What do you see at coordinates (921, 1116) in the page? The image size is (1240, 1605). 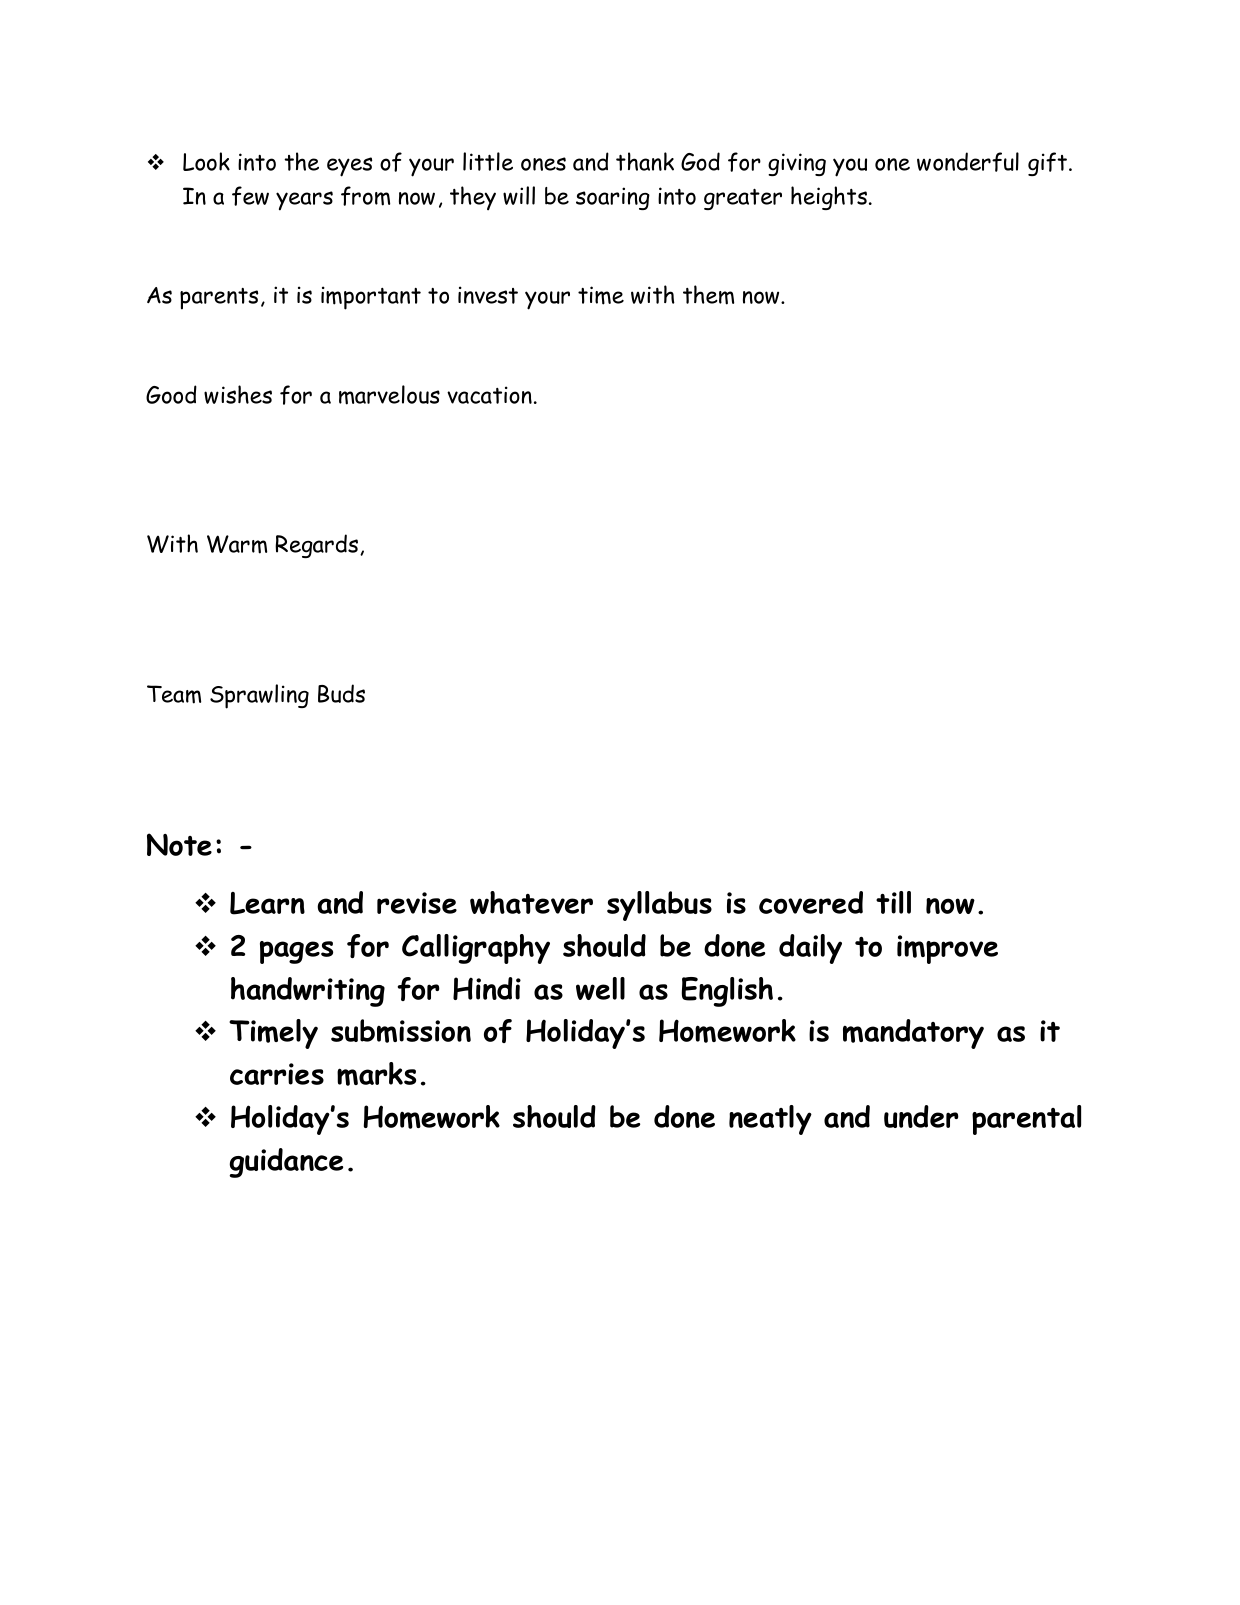 I see `under` at bounding box center [921, 1116].
